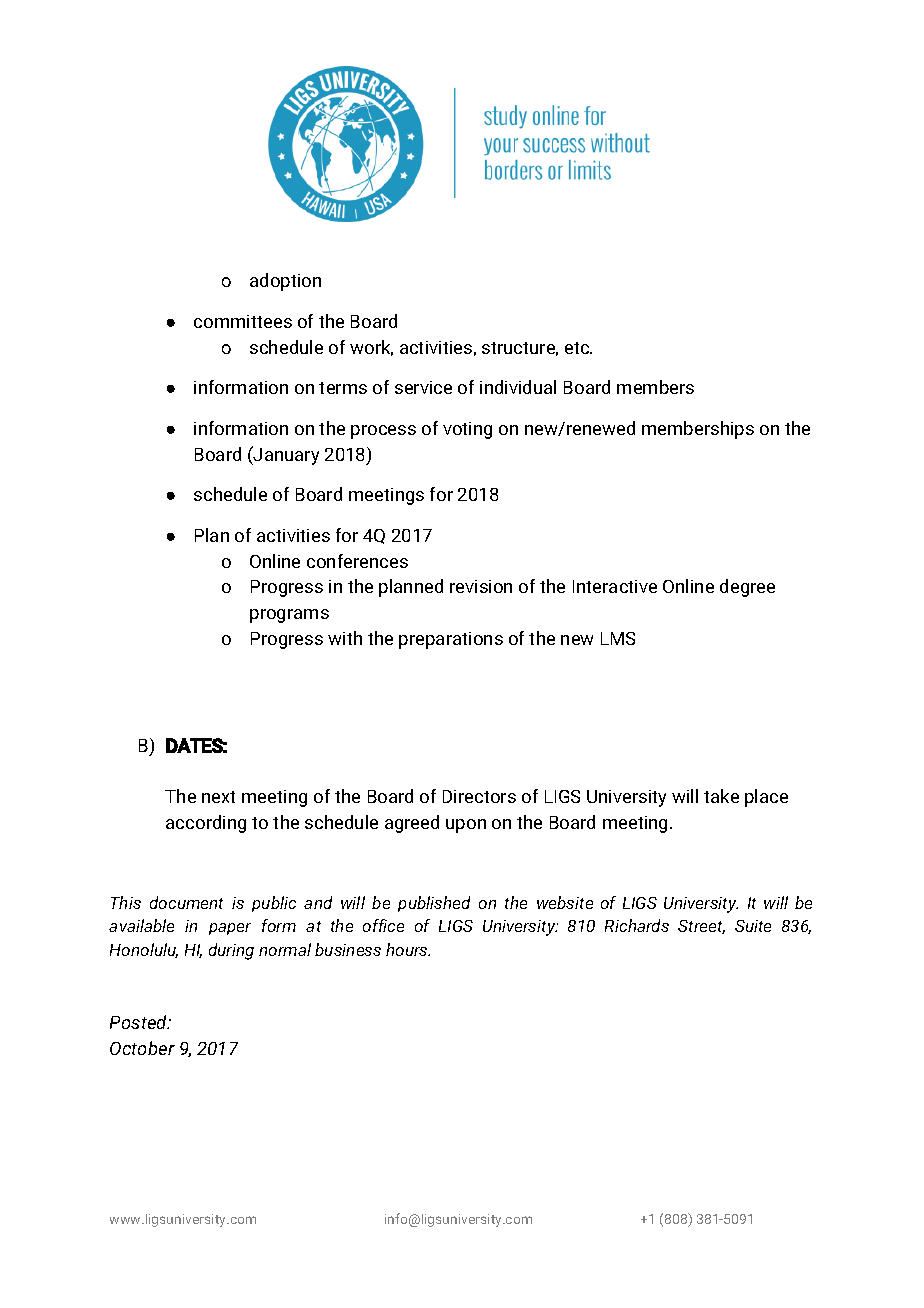 The image size is (924, 1308). What do you see at coordinates (243, 321) in the image?
I see `committees` at bounding box center [243, 321].
